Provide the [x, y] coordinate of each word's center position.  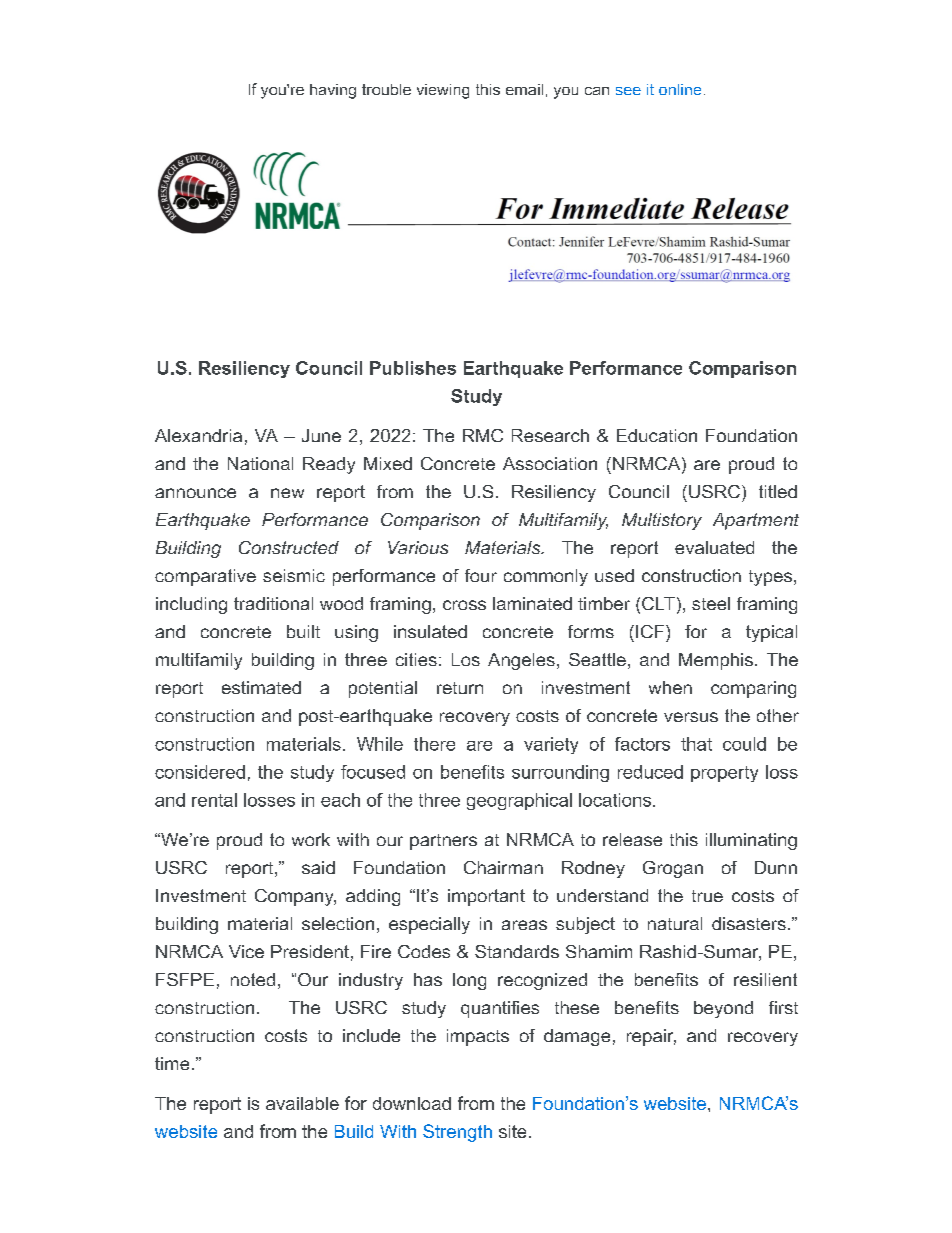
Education [657, 435]
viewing [443, 91]
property [724, 774]
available [302, 1103]
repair [651, 1037]
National [260, 463]
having [333, 91]
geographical [519, 801]
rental [214, 800]
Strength [457, 1133]
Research [550, 435]
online [680, 89]
